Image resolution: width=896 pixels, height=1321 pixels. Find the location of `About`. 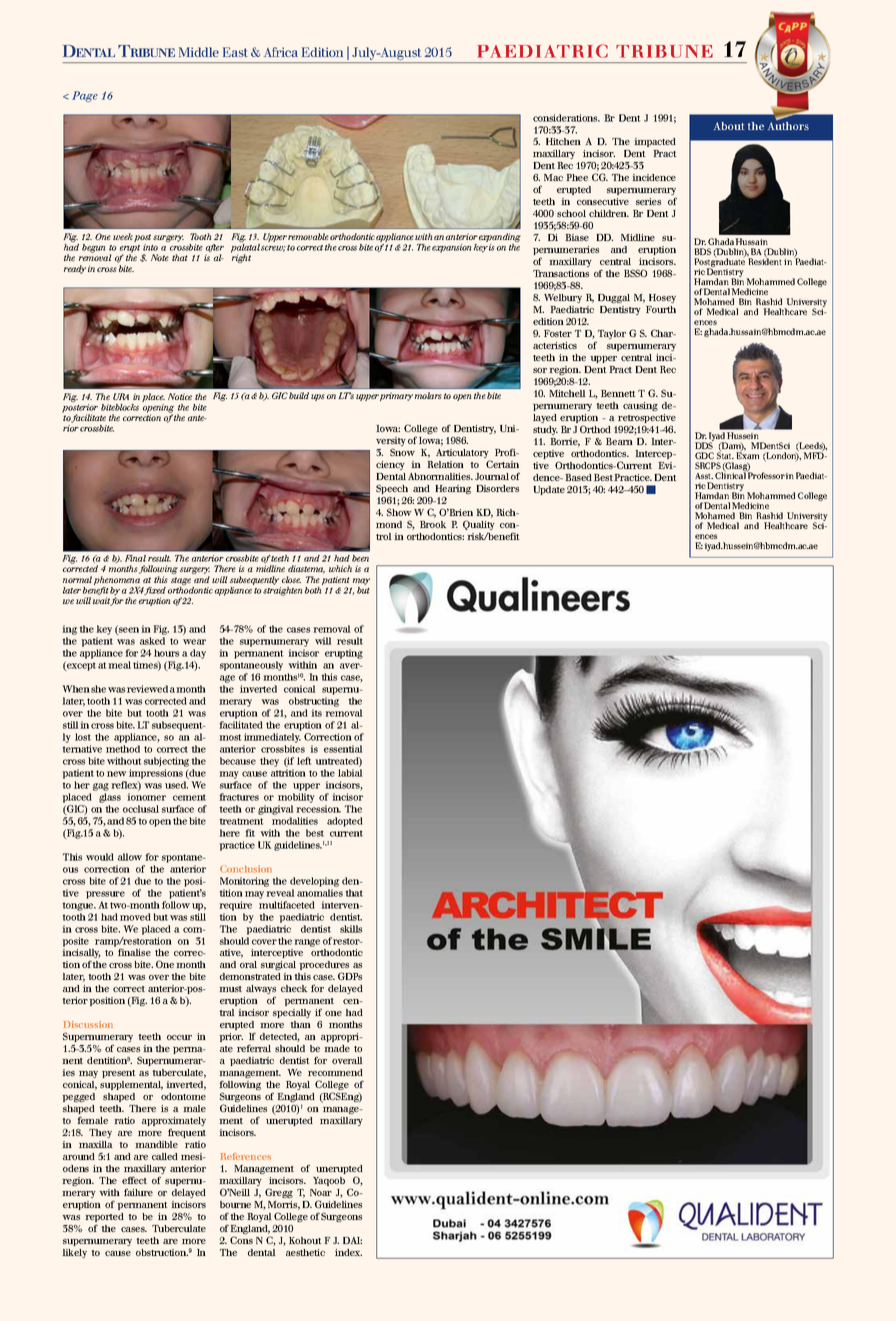

About is located at coordinates (729, 126).
